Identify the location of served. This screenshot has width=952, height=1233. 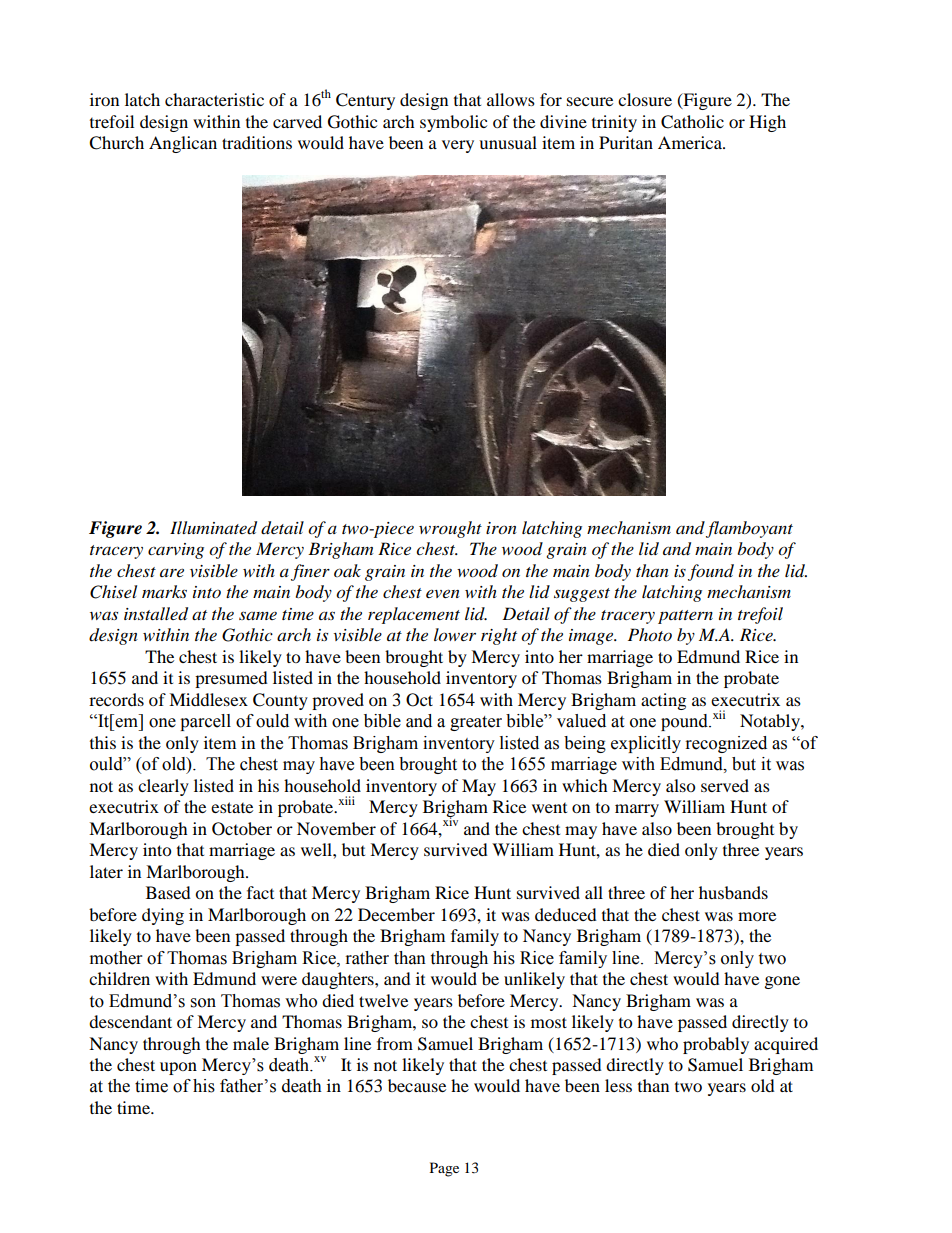
(725, 785).
